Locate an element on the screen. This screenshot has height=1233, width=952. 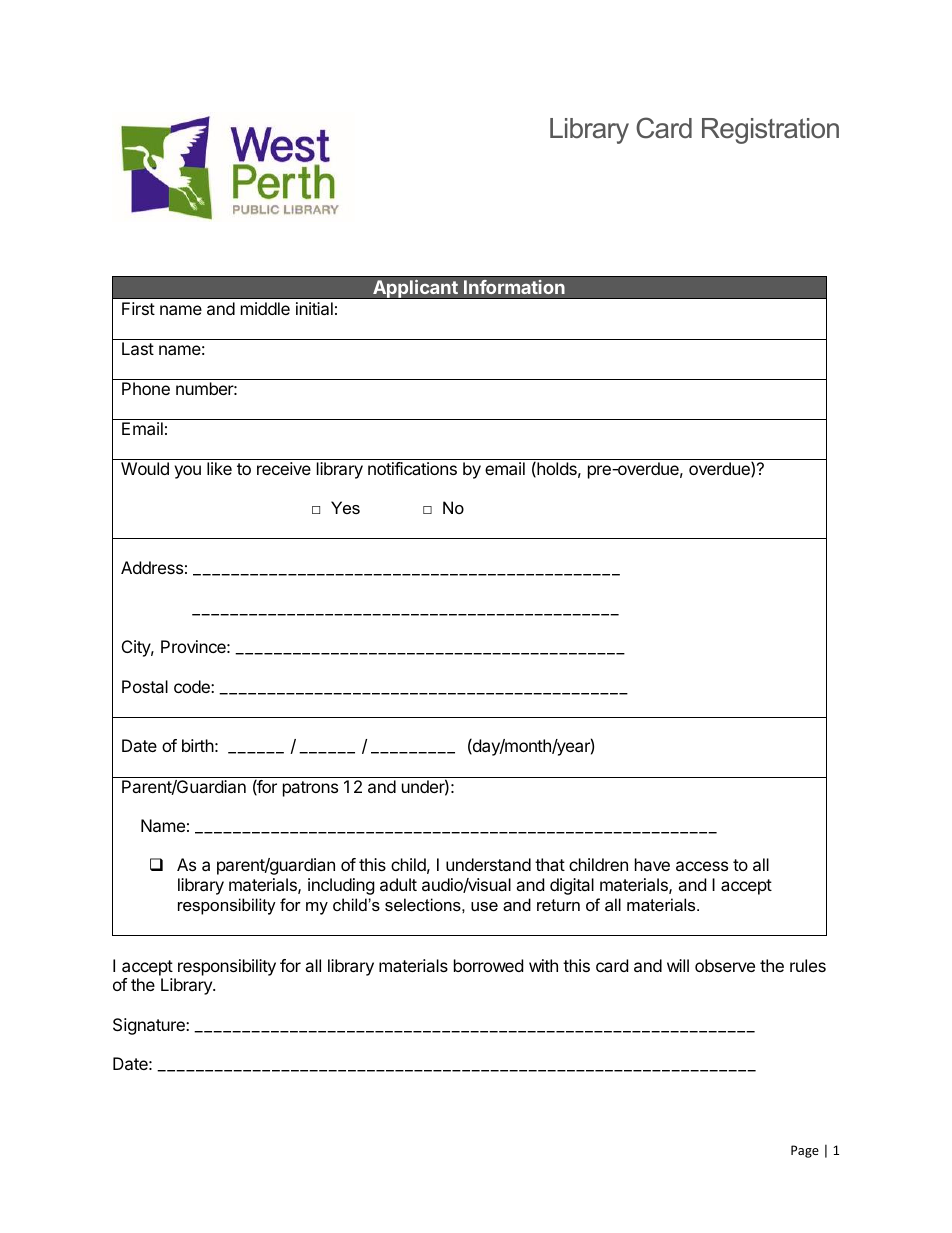
middle is located at coordinates (265, 308).
